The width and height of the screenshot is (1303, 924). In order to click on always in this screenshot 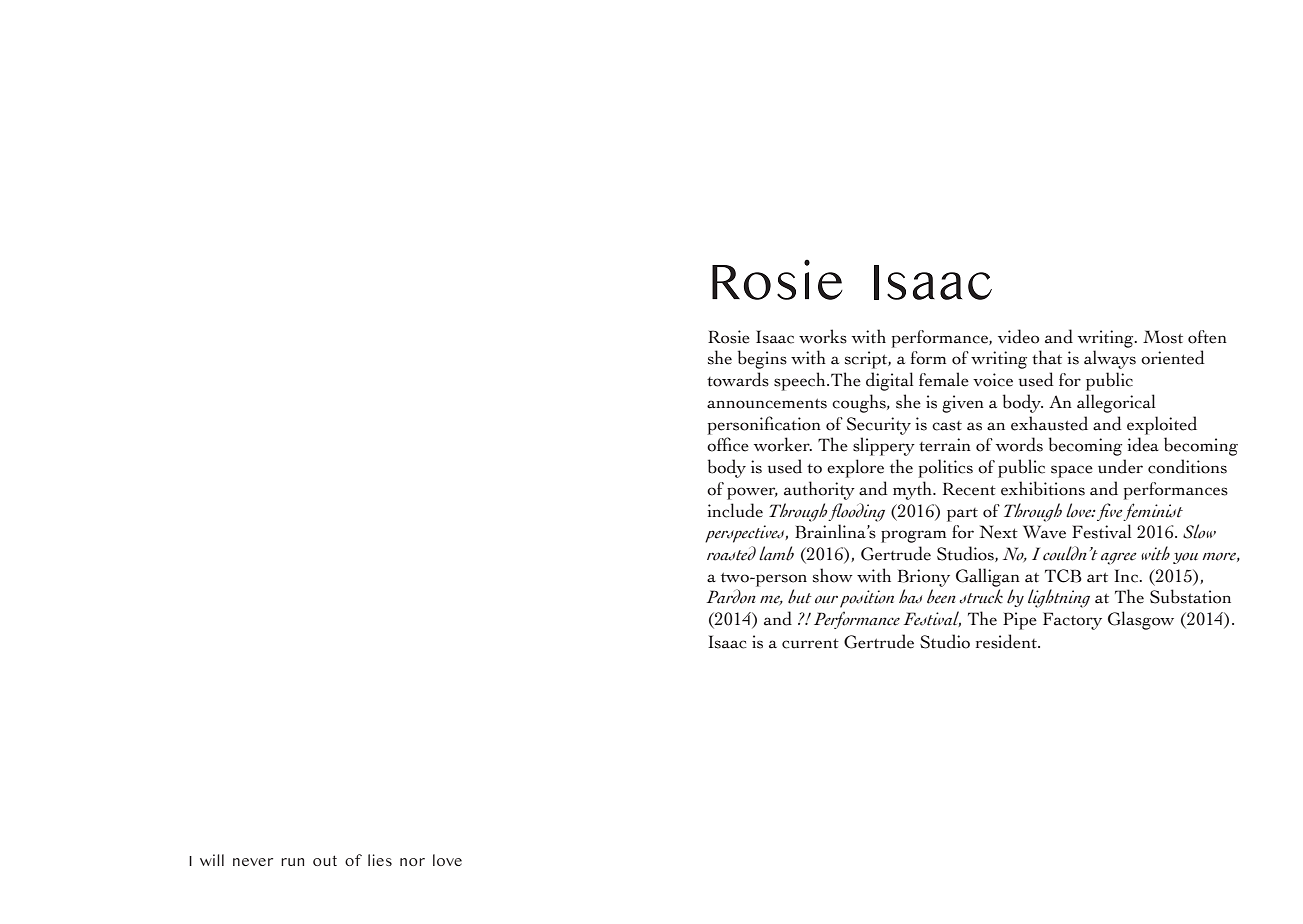, I will do `click(1110, 359)`.
